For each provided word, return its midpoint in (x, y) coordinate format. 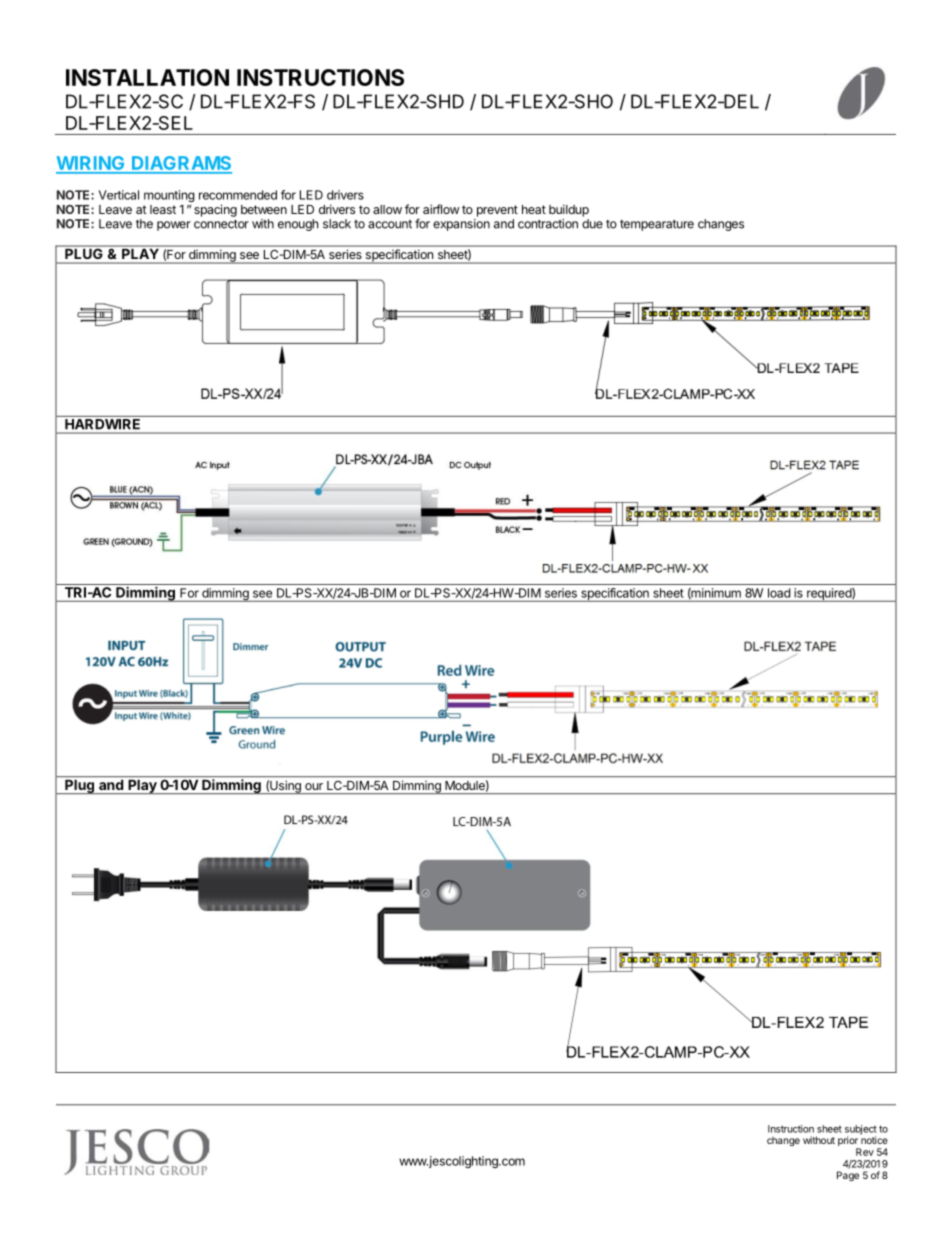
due (592, 224)
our (314, 786)
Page (848, 1176)
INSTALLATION (147, 77)
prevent (497, 211)
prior (849, 1142)
